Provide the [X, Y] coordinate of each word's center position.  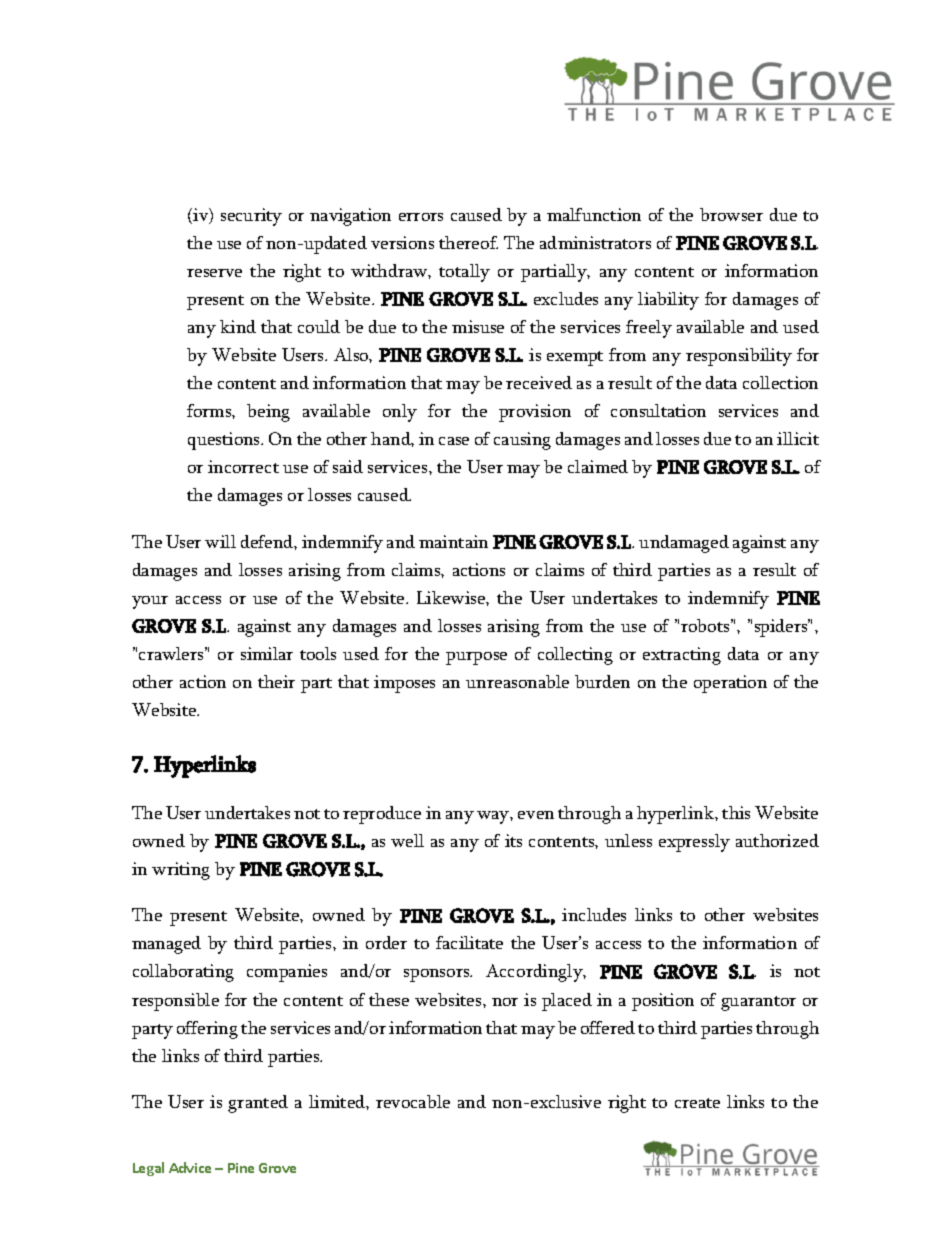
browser [731, 214]
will [220, 541]
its [513, 840]
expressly [694, 843]
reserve [214, 273]
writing [181, 871]
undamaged [684, 544]
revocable [413, 1101]
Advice [190, 1167]
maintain [453, 541]
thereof [468, 242]
